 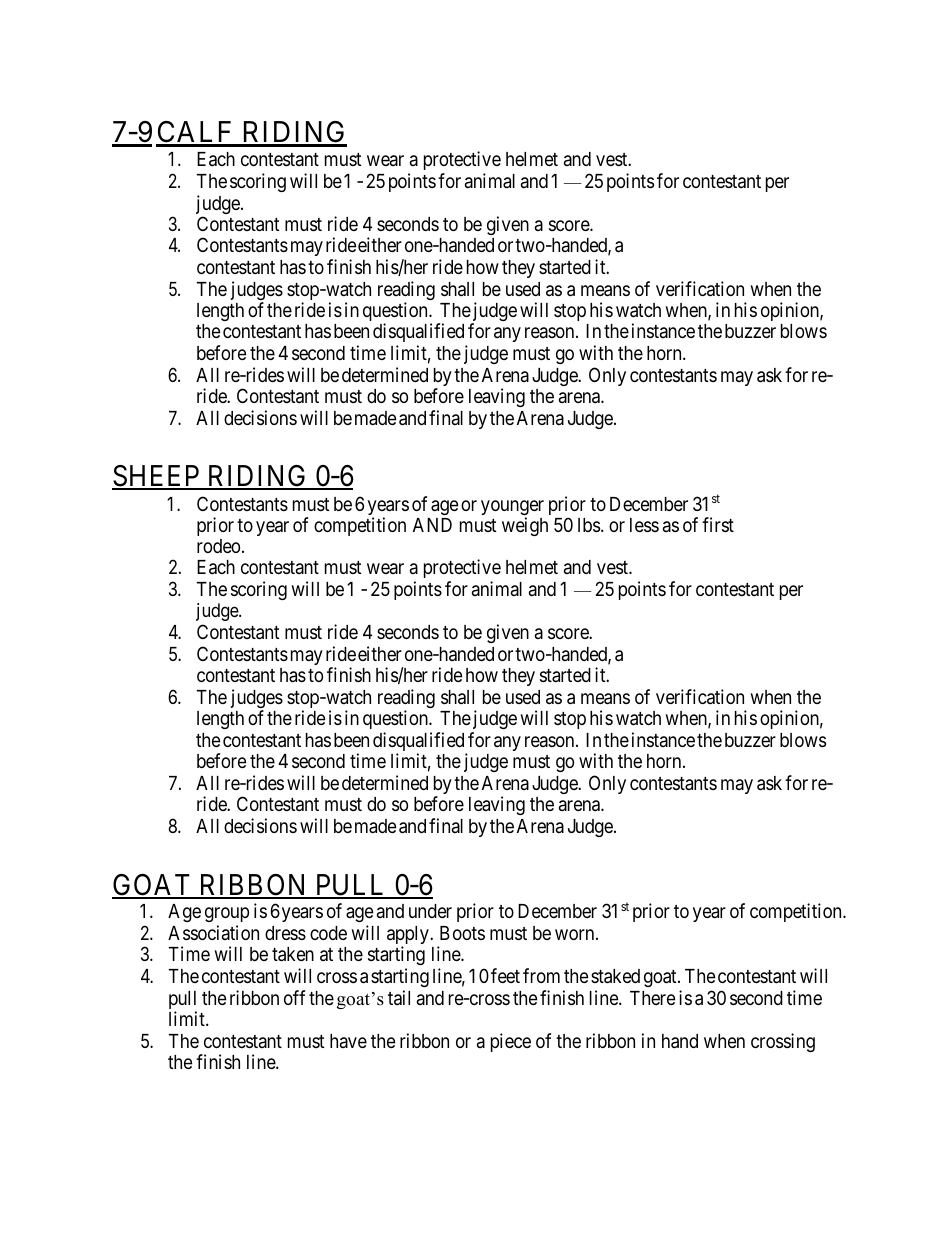 I want to click on less, so click(x=644, y=525).
